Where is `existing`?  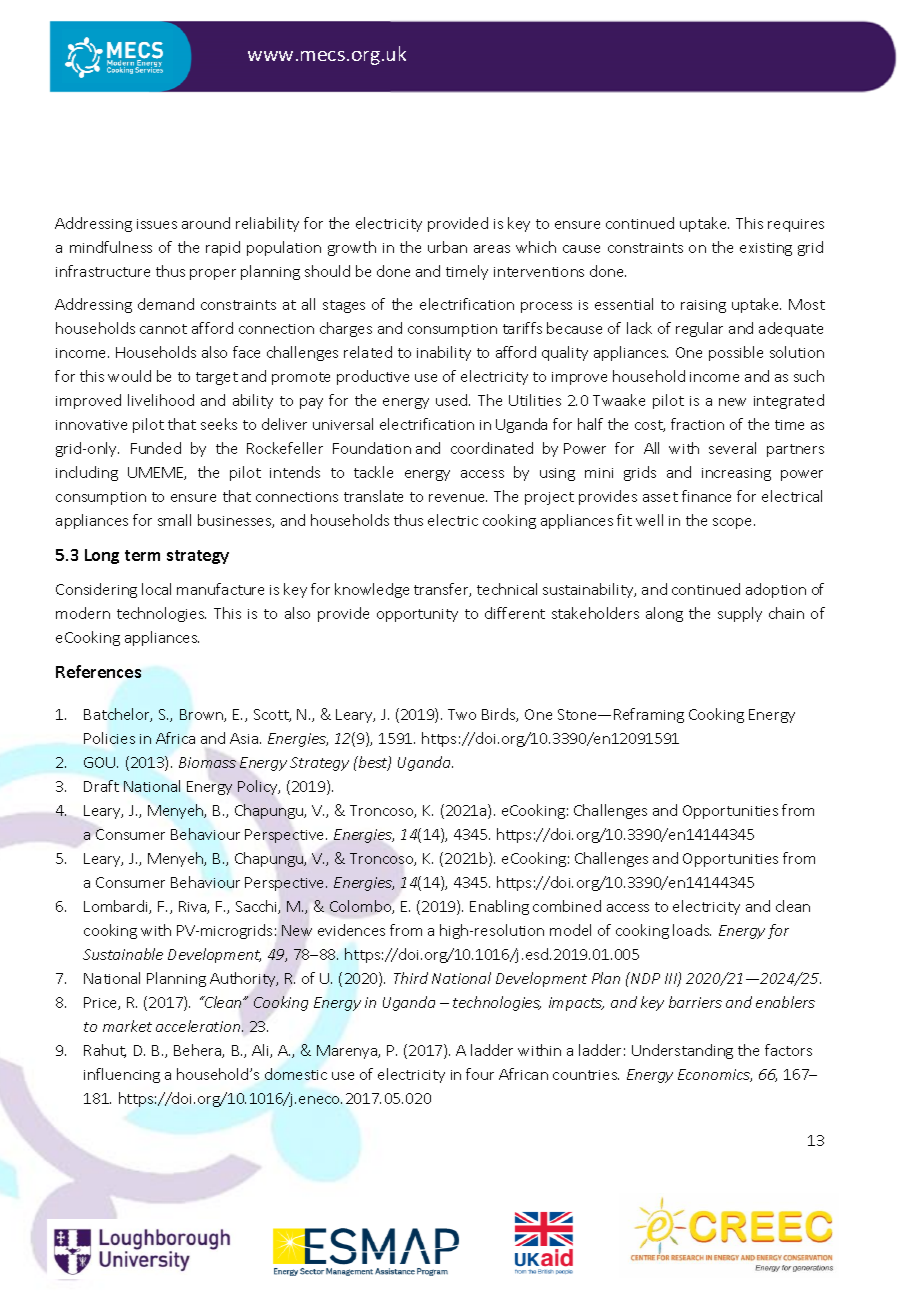
existing is located at coordinates (766, 249).
